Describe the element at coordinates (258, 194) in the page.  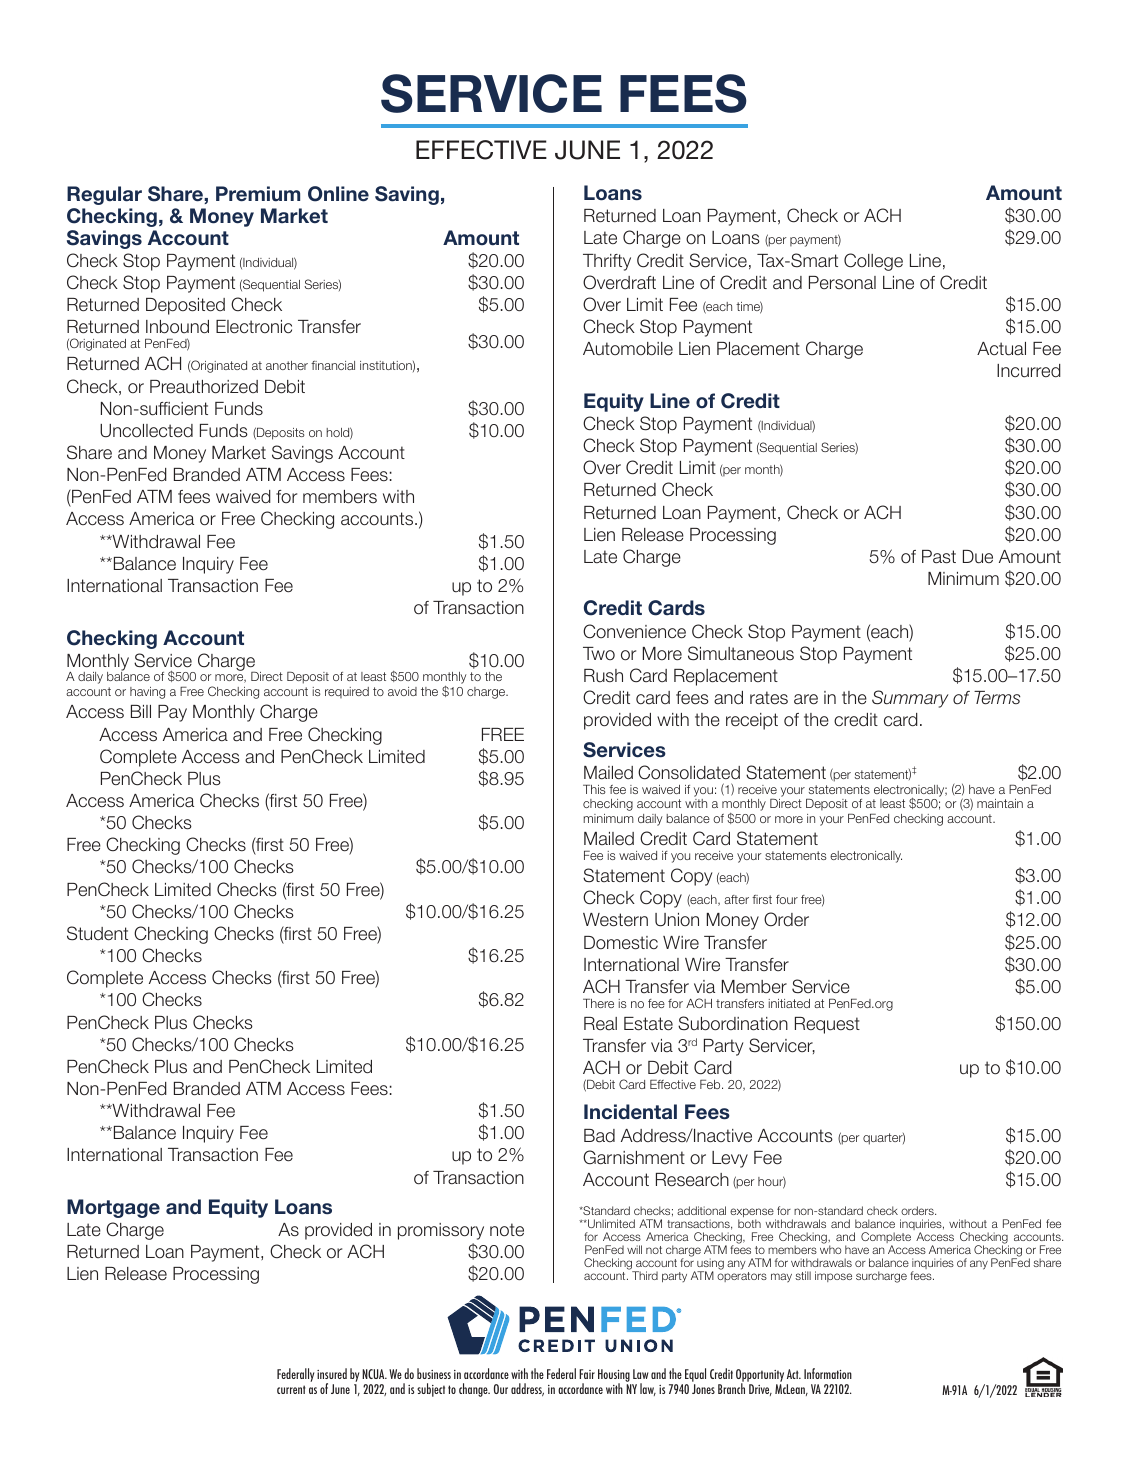
I see `Premium` at that location.
